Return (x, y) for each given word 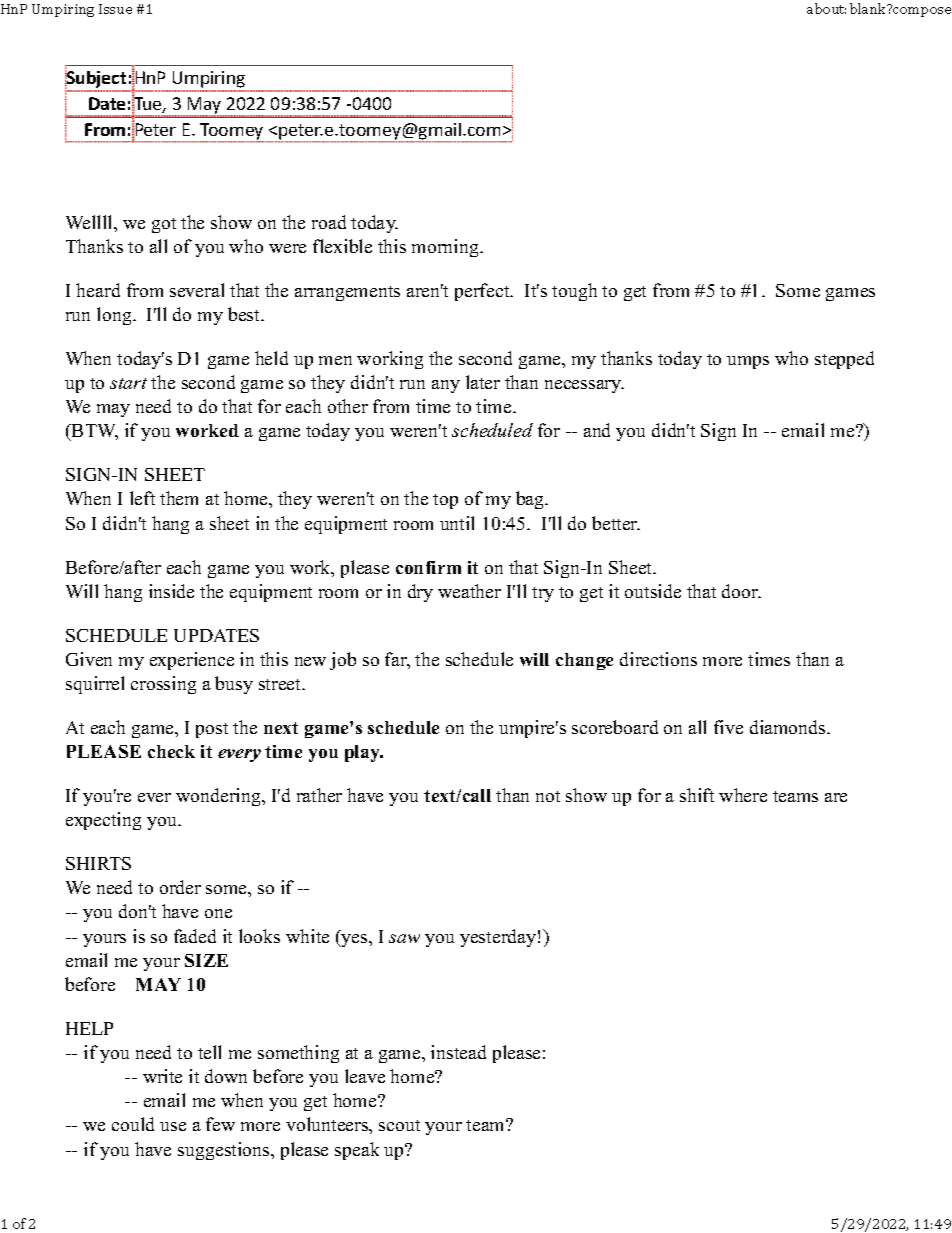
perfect (483, 292)
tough (574, 292)
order (180, 887)
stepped (844, 360)
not (548, 796)
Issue (115, 9)
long (115, 316)
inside (171, 591)
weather (469, 591)
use (173, 1126)
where (743, 795)
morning (446, 248)
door (741, 591)
